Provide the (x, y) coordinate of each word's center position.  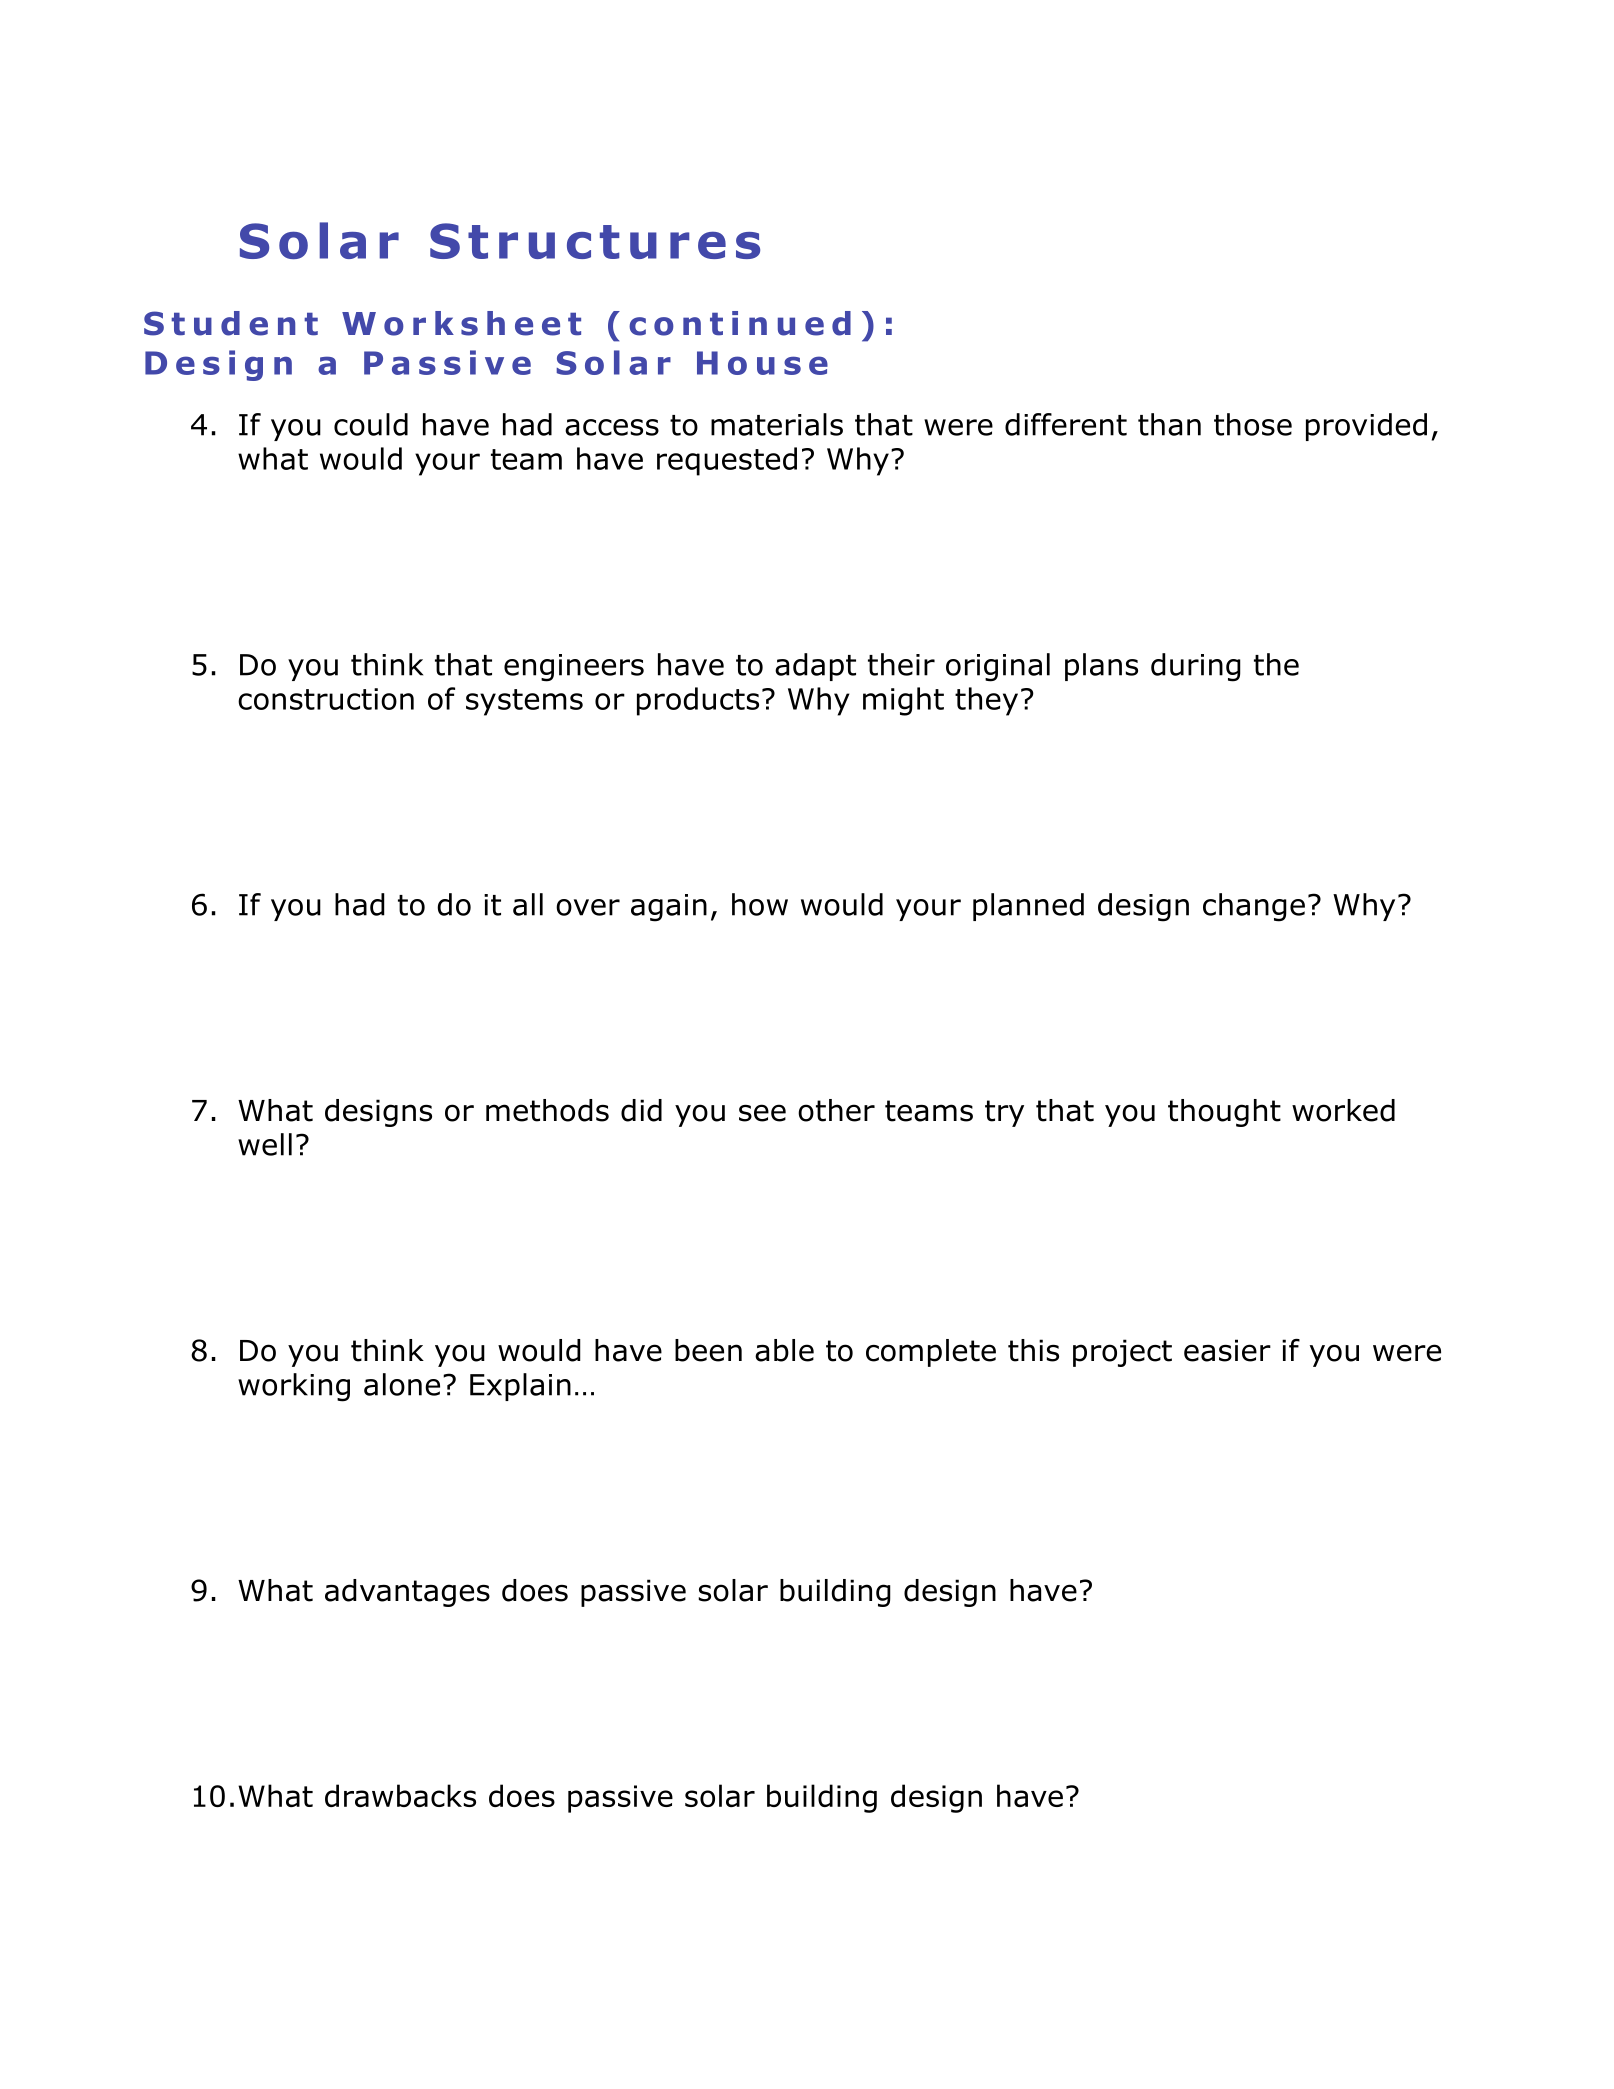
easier (1227, 1350)
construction (326, 699)
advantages (407, 1593)
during (1196, 667)
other (836, 1110)
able (784, 1350)
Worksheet (461, 323)
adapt (815, 667)
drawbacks (400, 1795)
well (265, 1144)
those (1253, 424)
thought (1224, 1113)
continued (740, 323)
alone (402, 1384)
